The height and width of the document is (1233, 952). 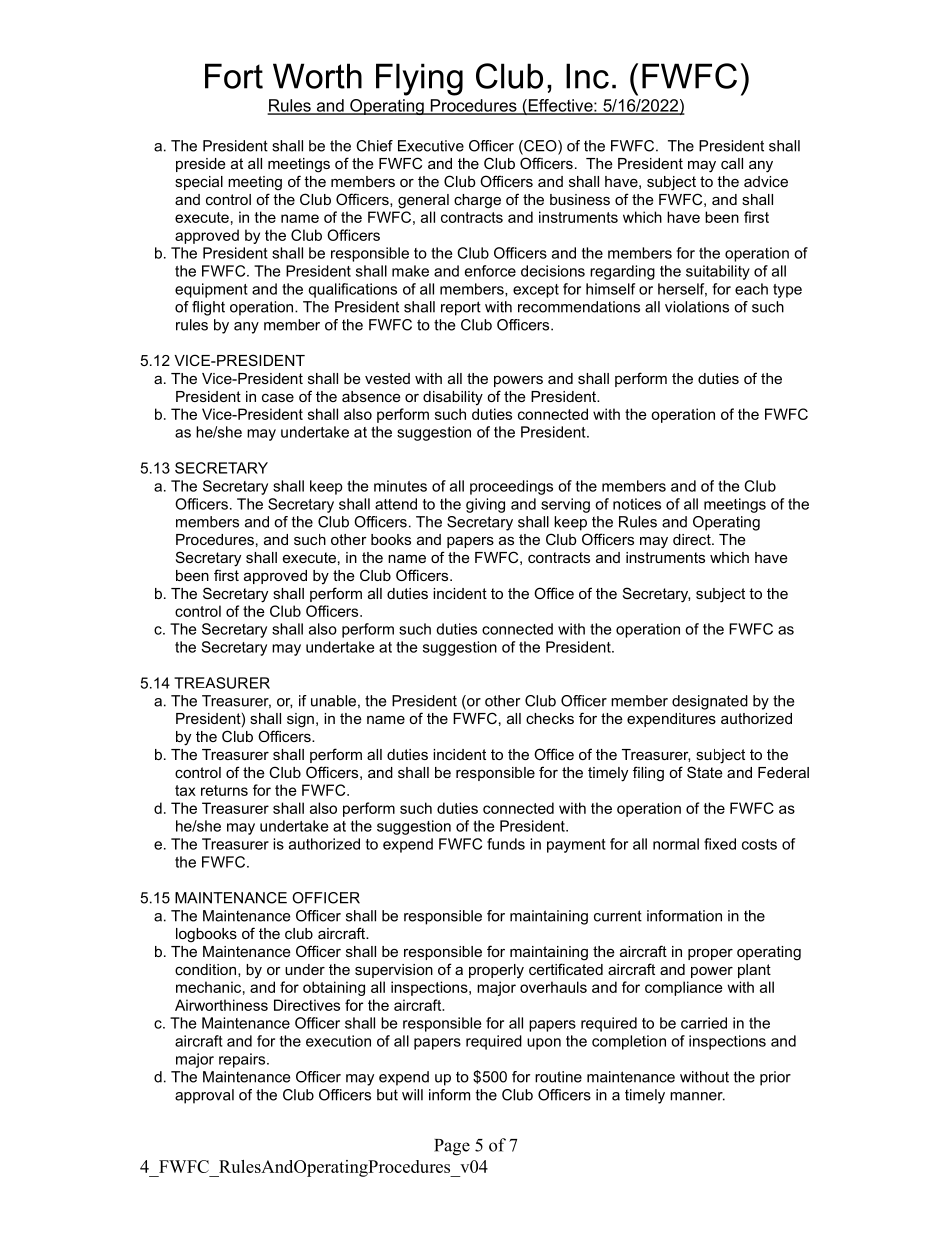 What do you see at coordinates (720, 844) in the document?
I see `fixed` at bounding box center [720, 844].
